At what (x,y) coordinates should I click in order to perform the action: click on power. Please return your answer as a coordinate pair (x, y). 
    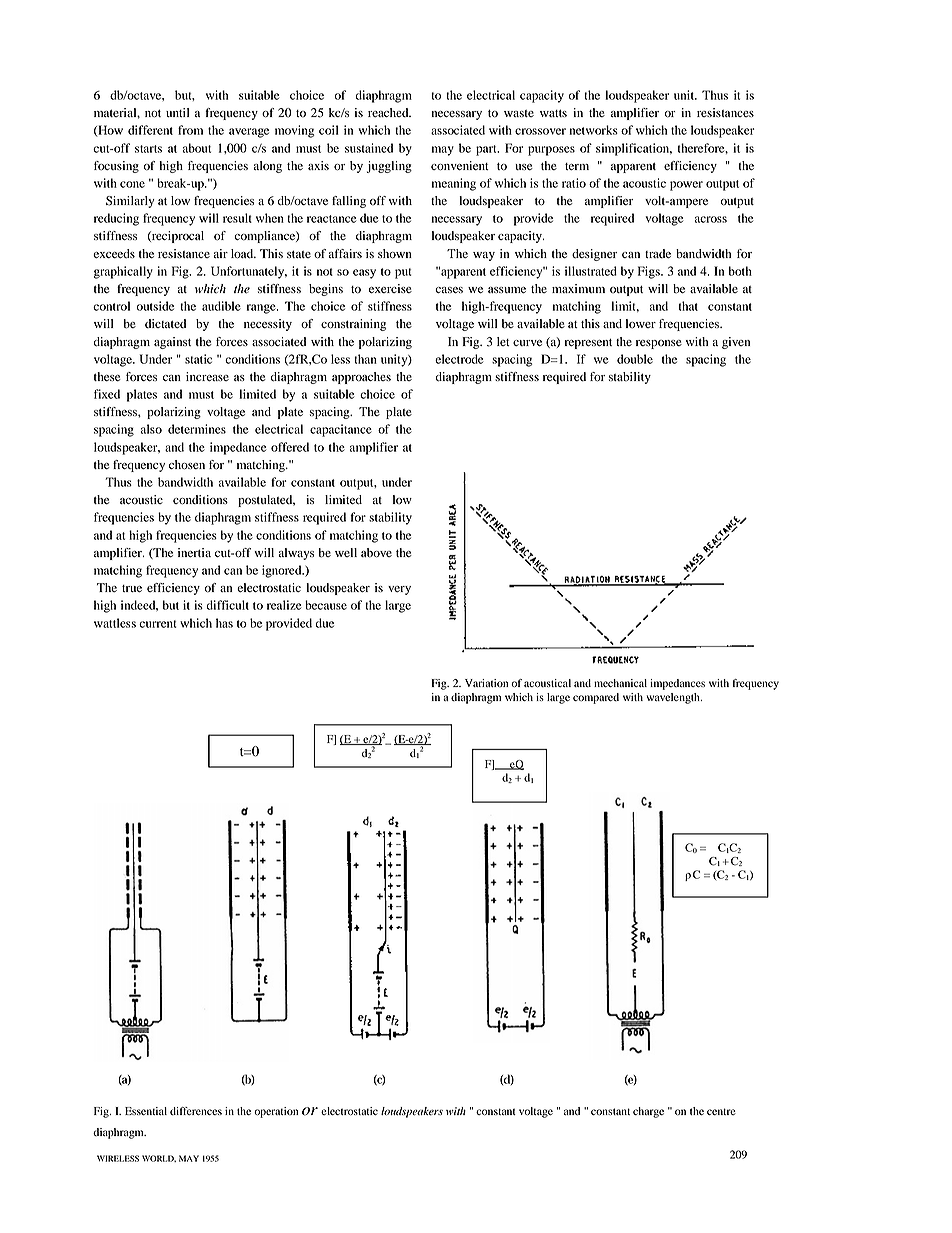
    Looking at the image, I should click on (686, 186).
